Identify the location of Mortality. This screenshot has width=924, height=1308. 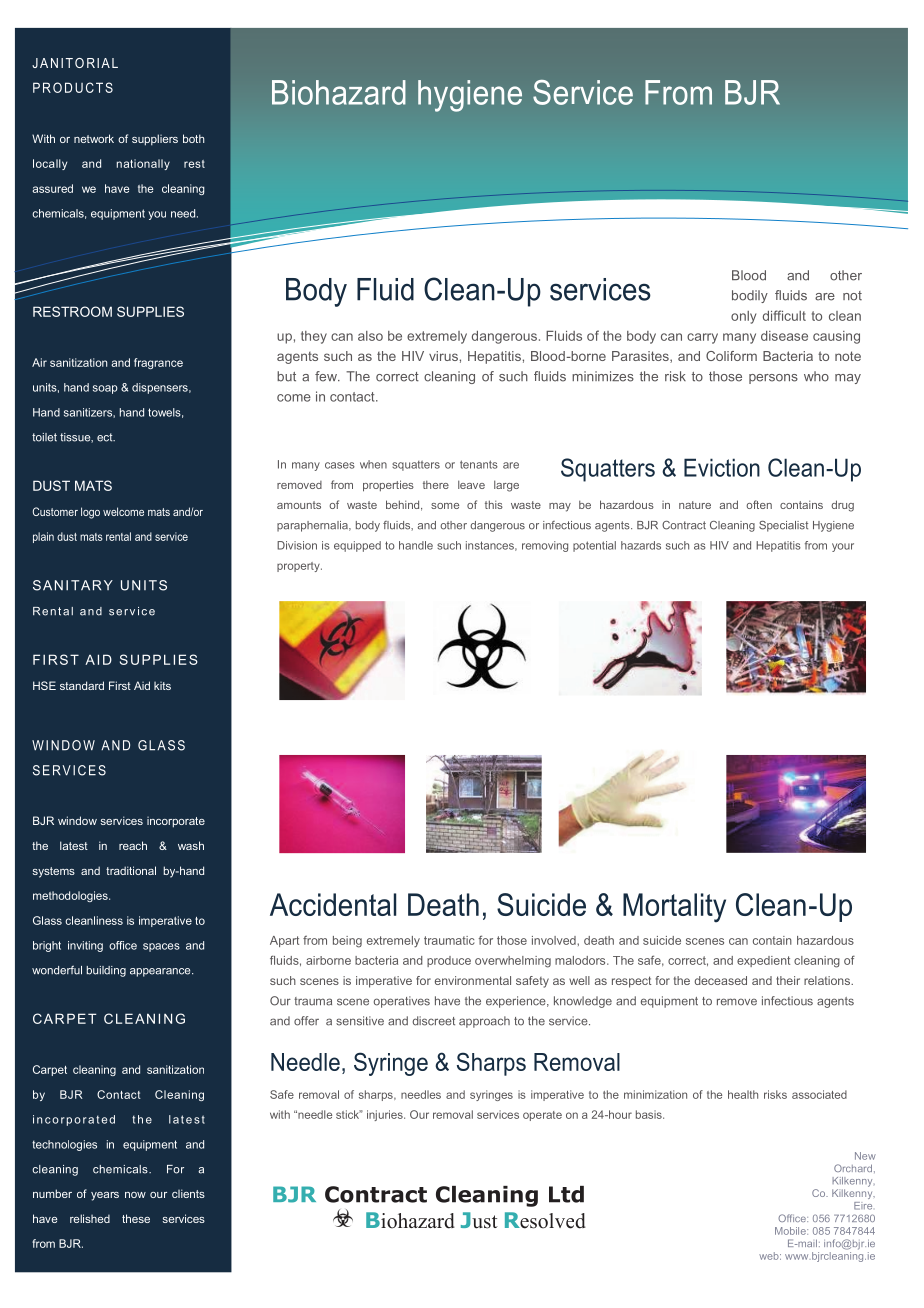
(674, 908).
